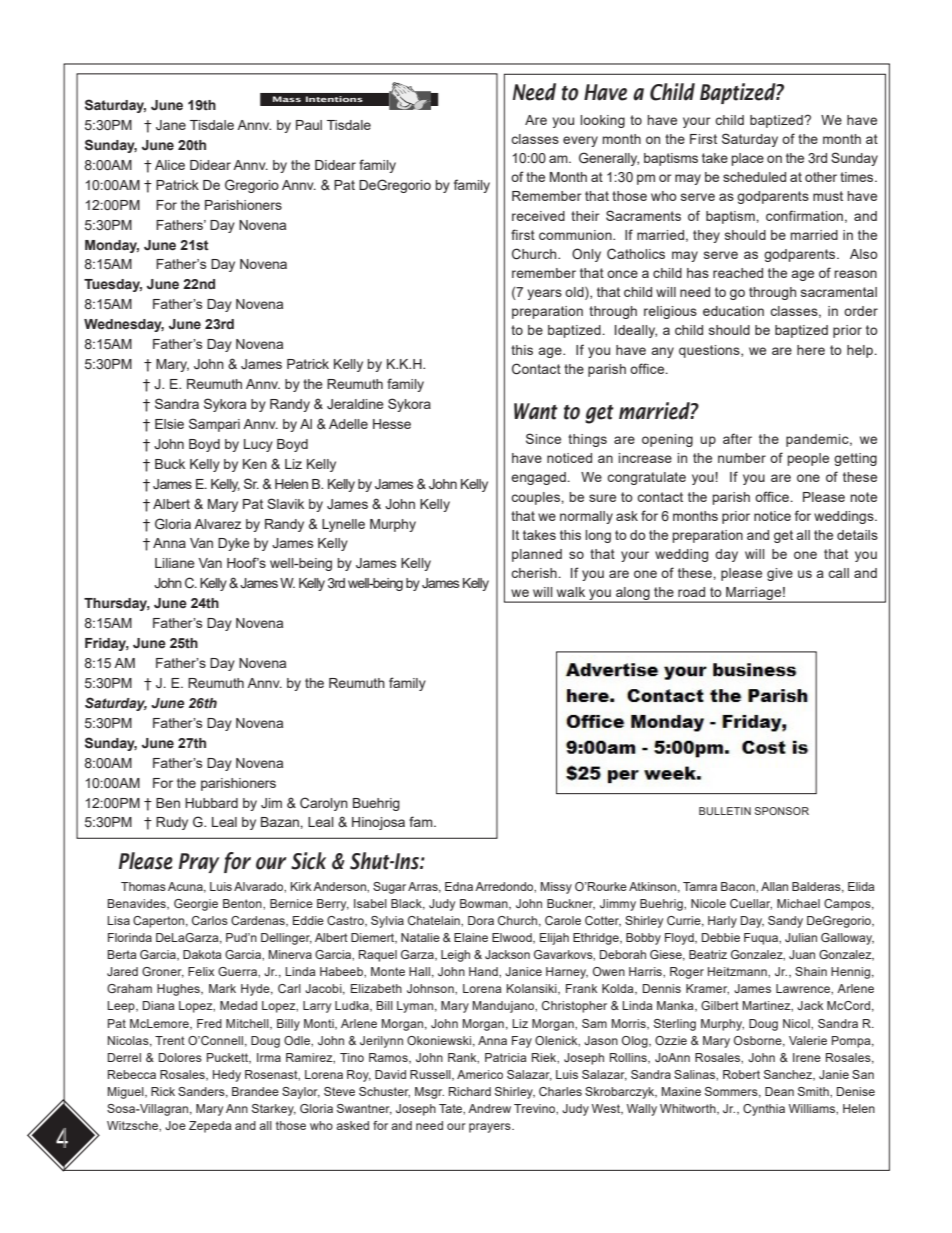  What do you see at coordinates (748, 159) in the screenshot?
I see `place` at bounding box center [748, 159].
